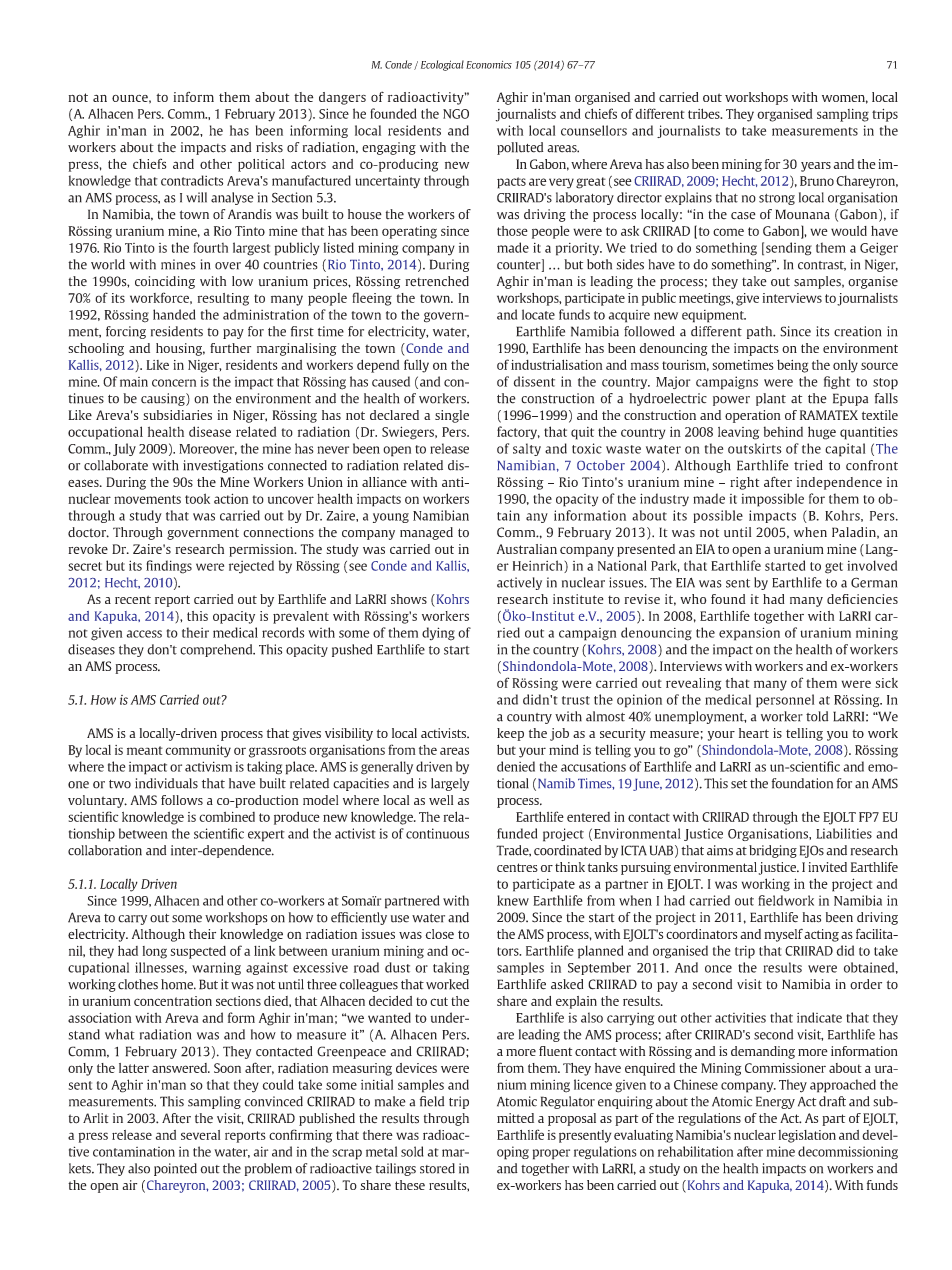  I want to click on tribes, so click(705, 113).
